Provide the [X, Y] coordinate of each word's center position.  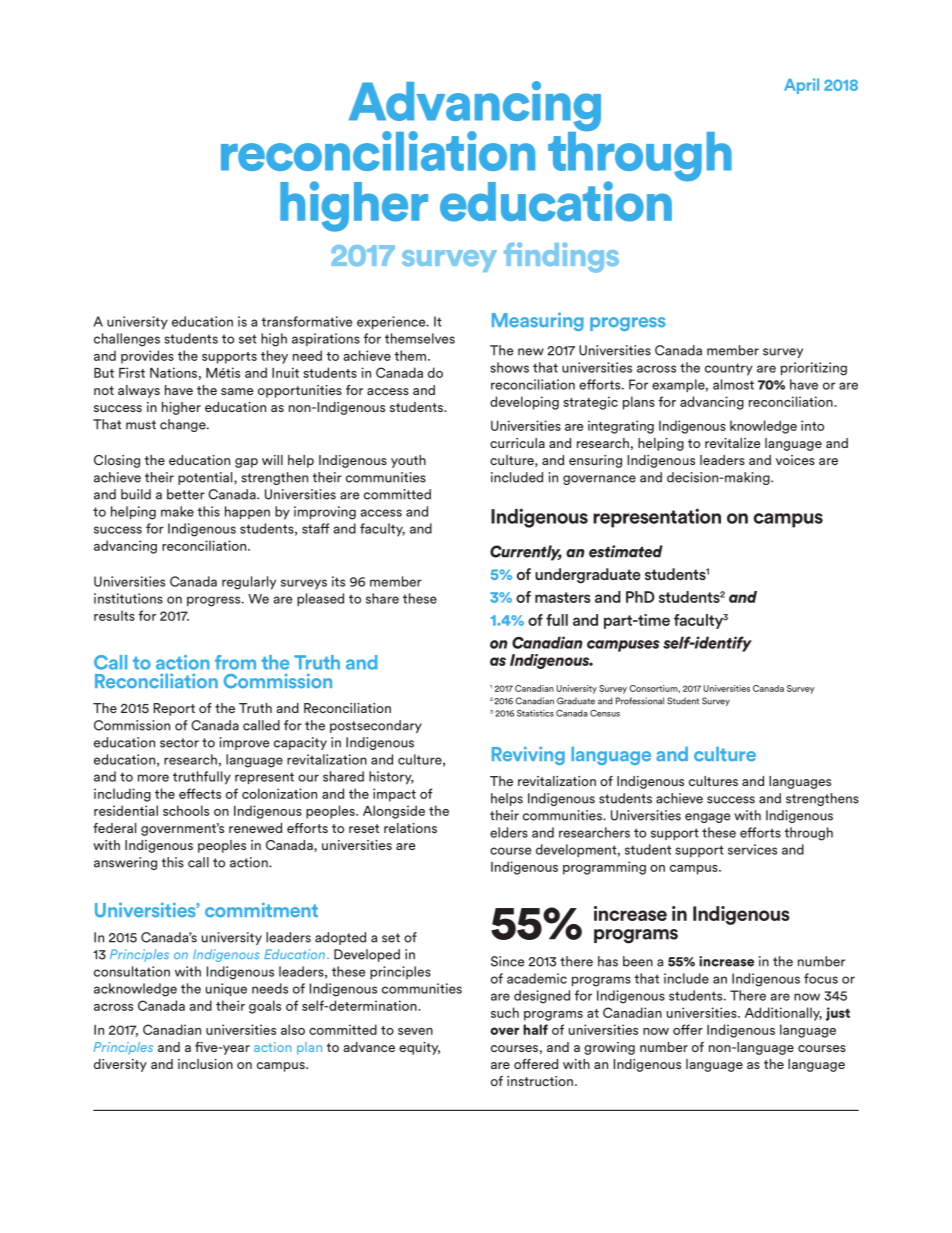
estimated [626, 551]
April [801, 86]
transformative [307, 321]
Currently [526, 553]
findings [561, 257]
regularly [249, 583]
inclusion [205, 1064]
